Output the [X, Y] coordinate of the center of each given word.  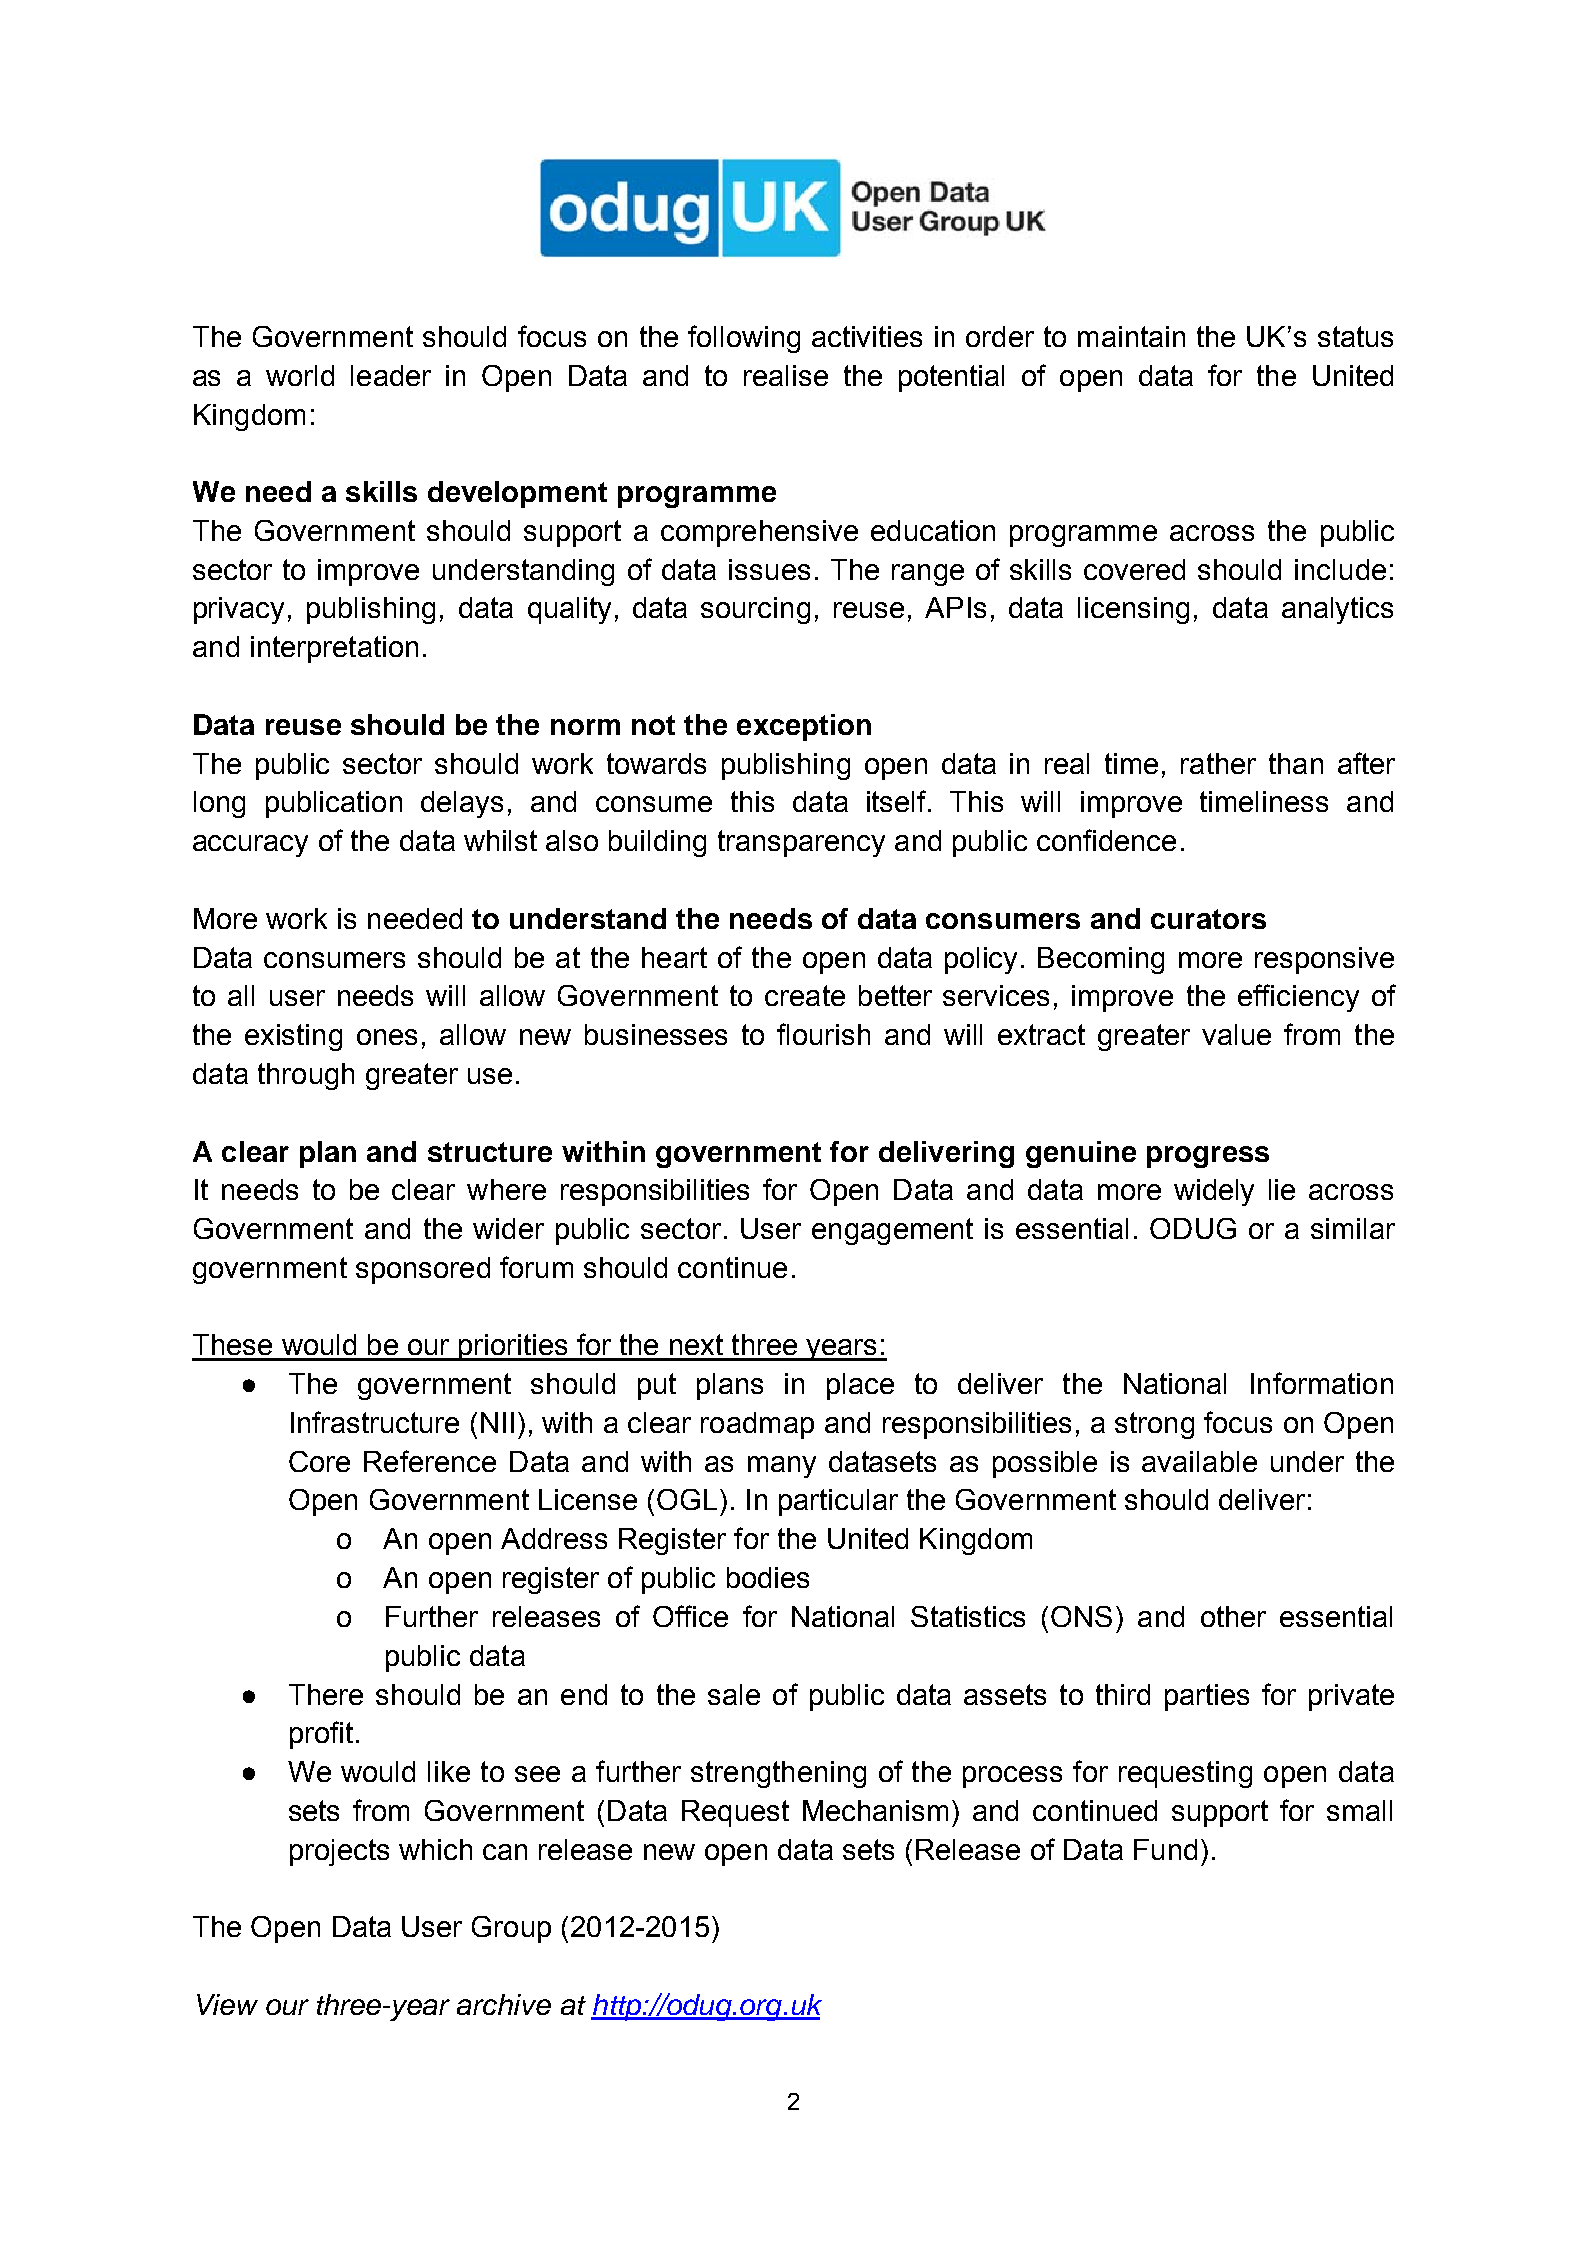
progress [1208, 1157]
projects [339, 1852]
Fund [1165, 1849]
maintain [1131, 336]
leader [391, 375]
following [744, 339]
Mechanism [875, 1810]
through [306, 1076]
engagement [892, 1231]
